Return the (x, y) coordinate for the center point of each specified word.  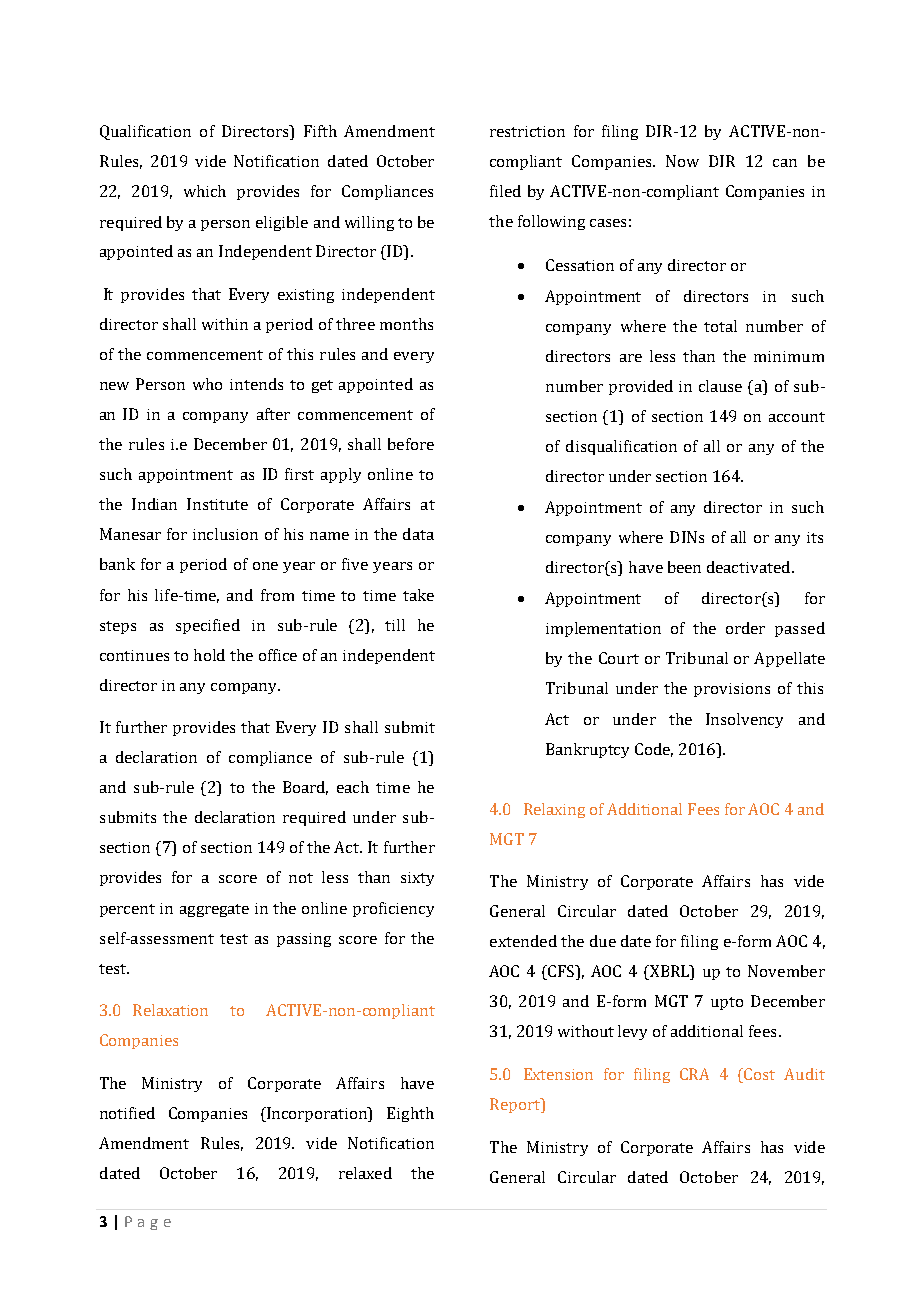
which (205, 191)
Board (305, 788)
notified (127, 1113)
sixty (417, 879)
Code (654, 750)
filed (505, 191)
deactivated (750, 567)
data (418, 534)
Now (682, 161)
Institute (217, 504)
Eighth (410, 1114)
